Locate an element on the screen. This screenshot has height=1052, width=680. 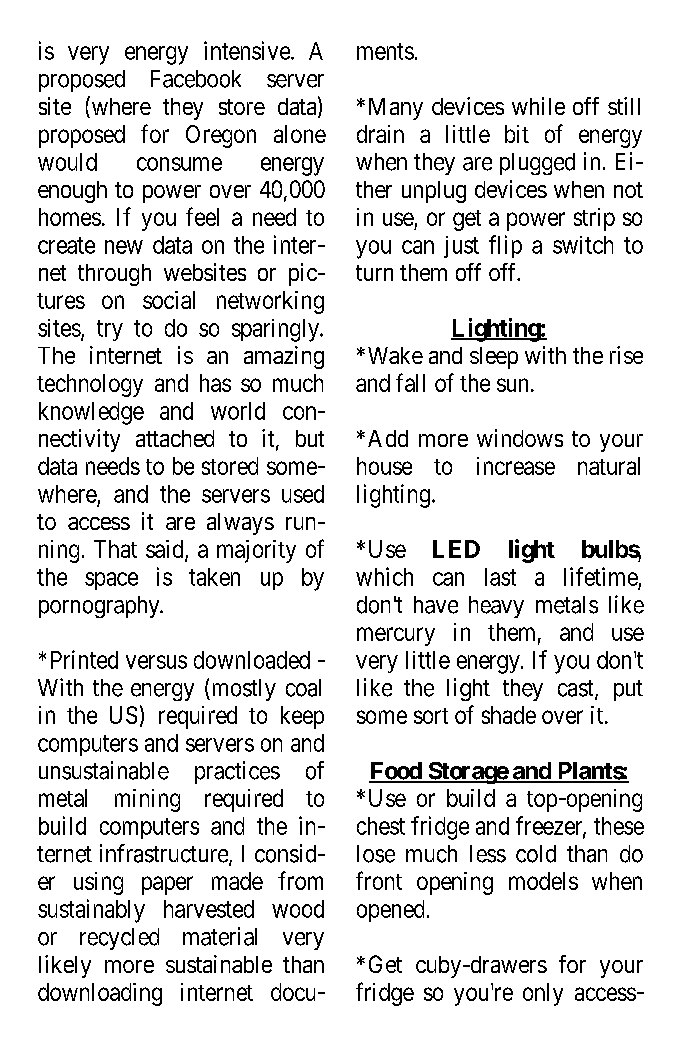
opened is located at coordinates (390, 911).
